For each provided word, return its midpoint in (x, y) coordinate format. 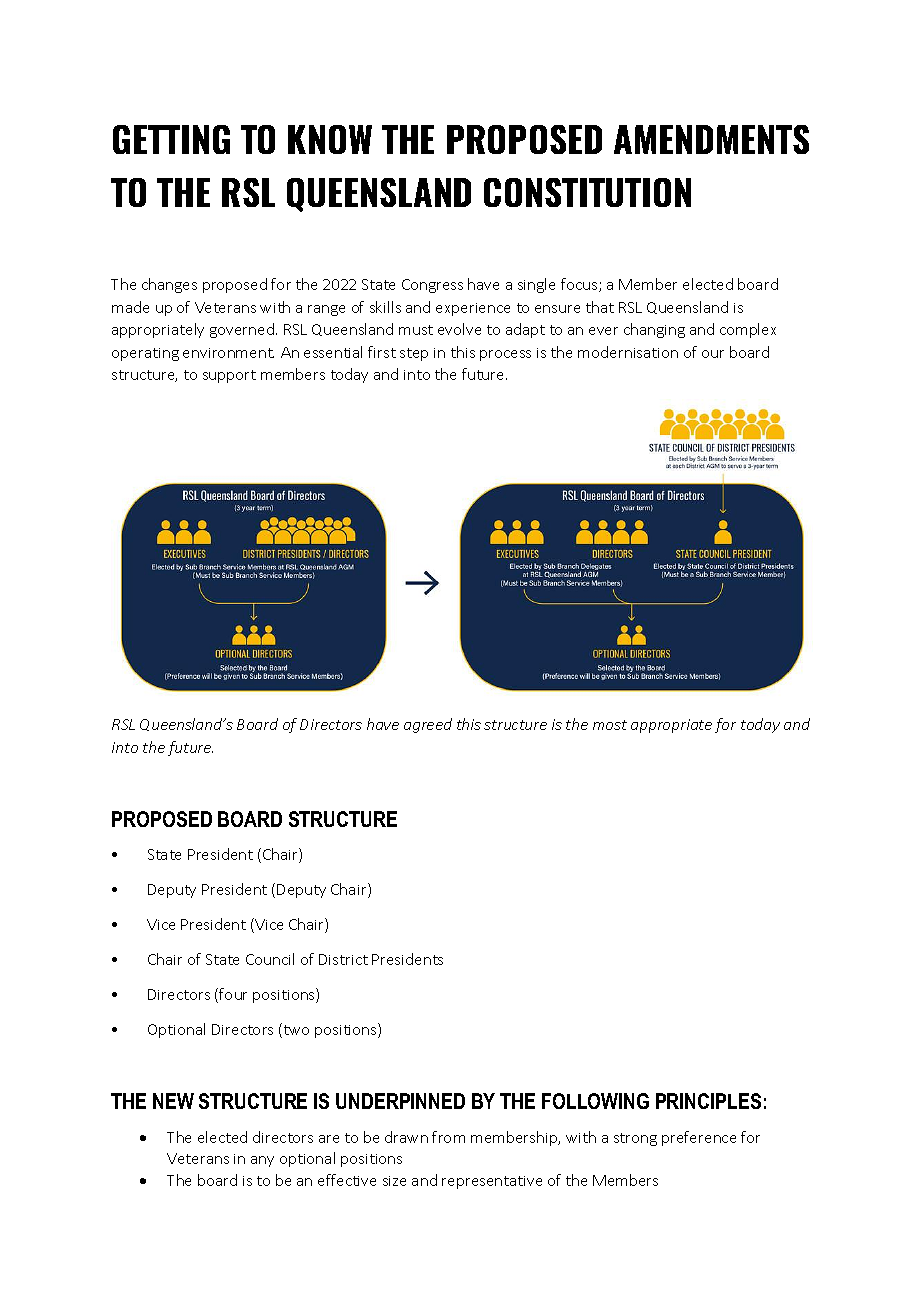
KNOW (330, 139)
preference (699, 1138)
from (448, 1137)
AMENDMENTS (711, 139)
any (262, 1161)
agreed (428, 725)
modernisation (628, 352)
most (610, 725)
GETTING (171, 139)
